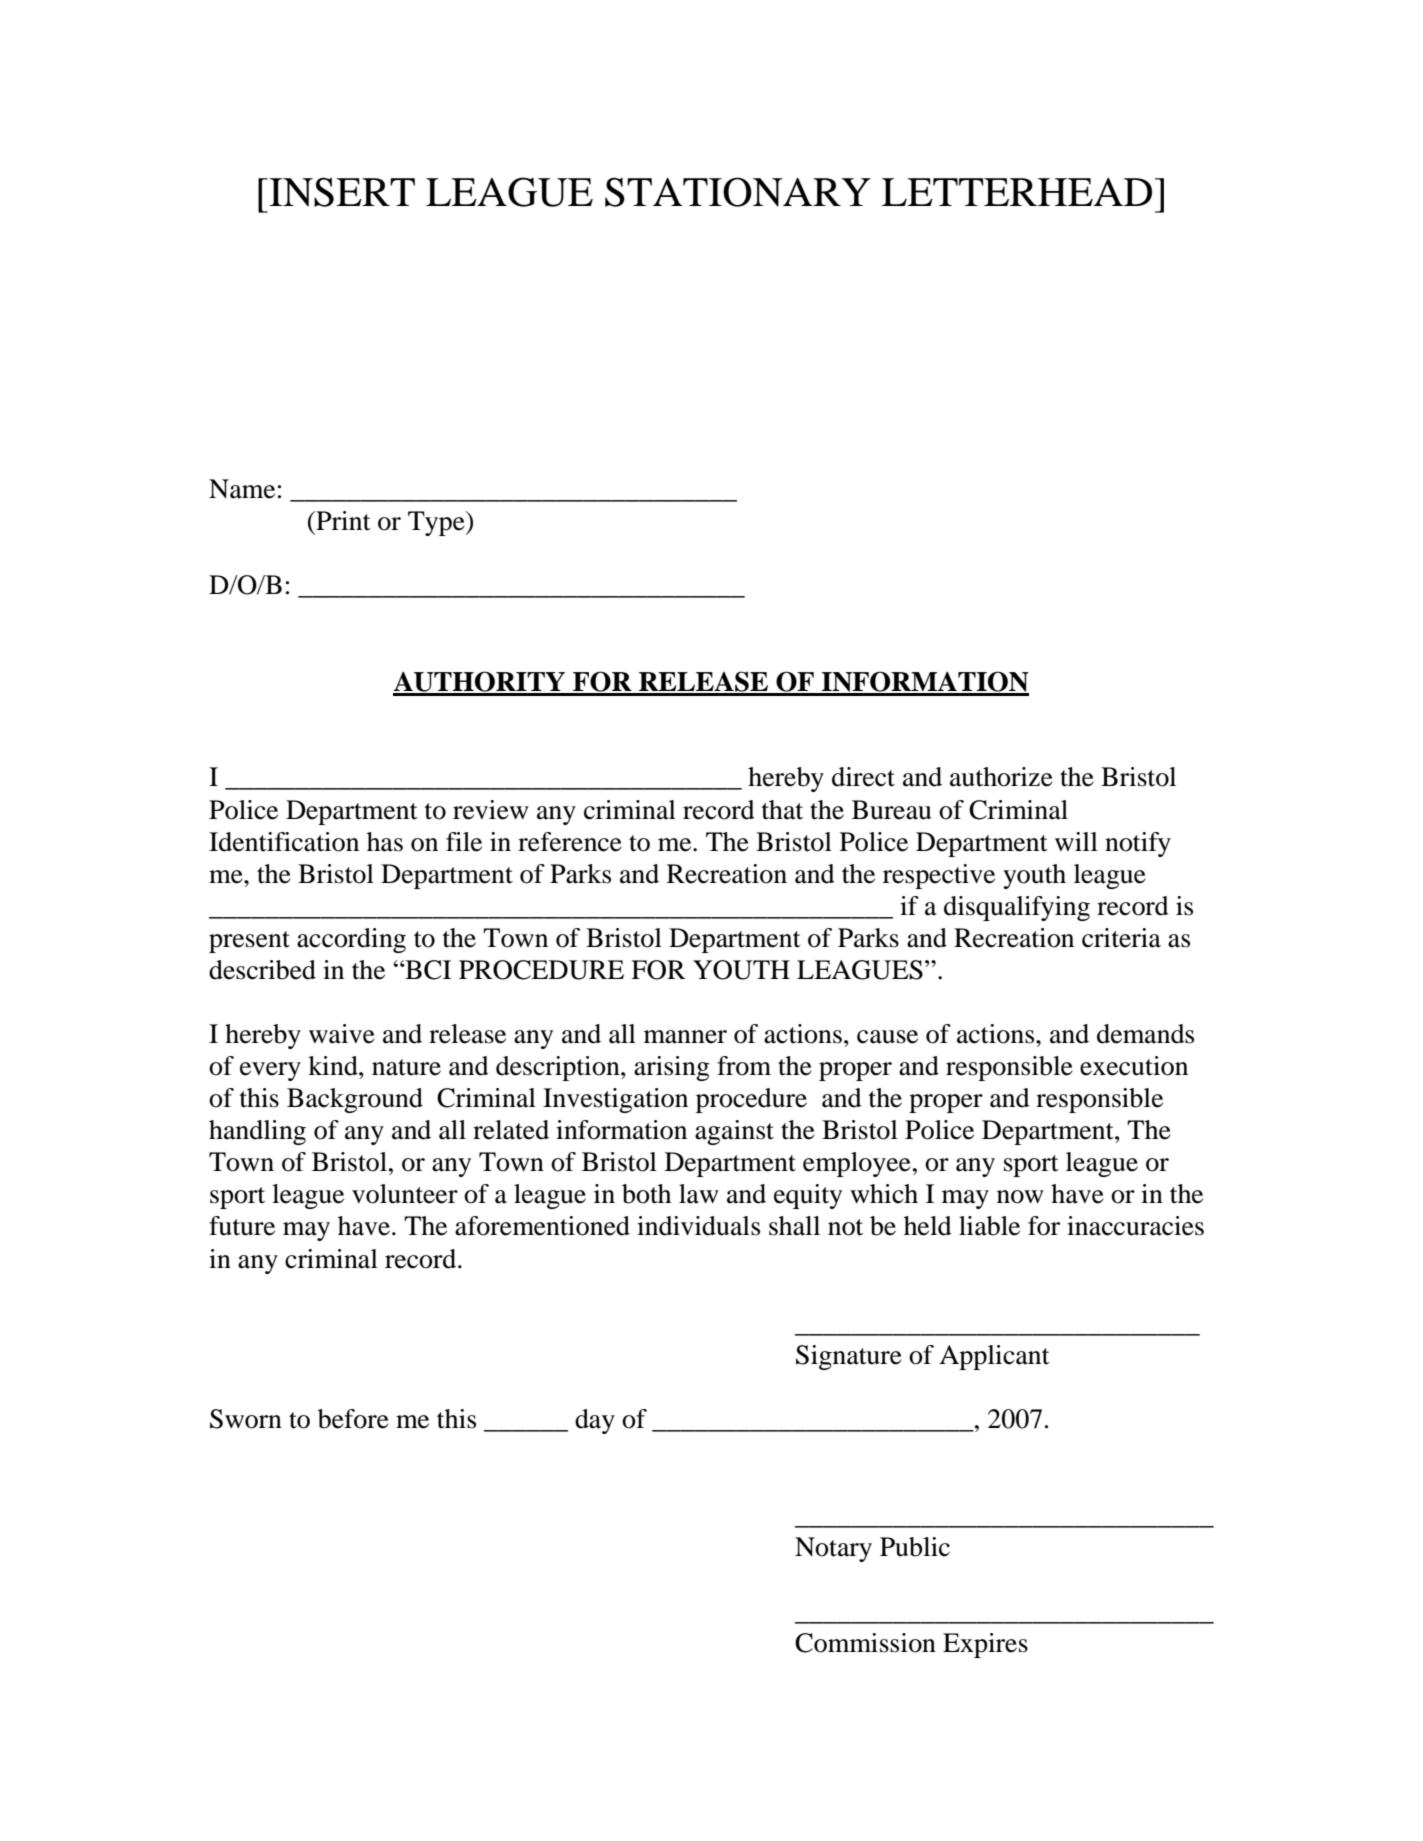 The image size is (1423, 1841). I want to click on Notary, so click(833, 1549).
